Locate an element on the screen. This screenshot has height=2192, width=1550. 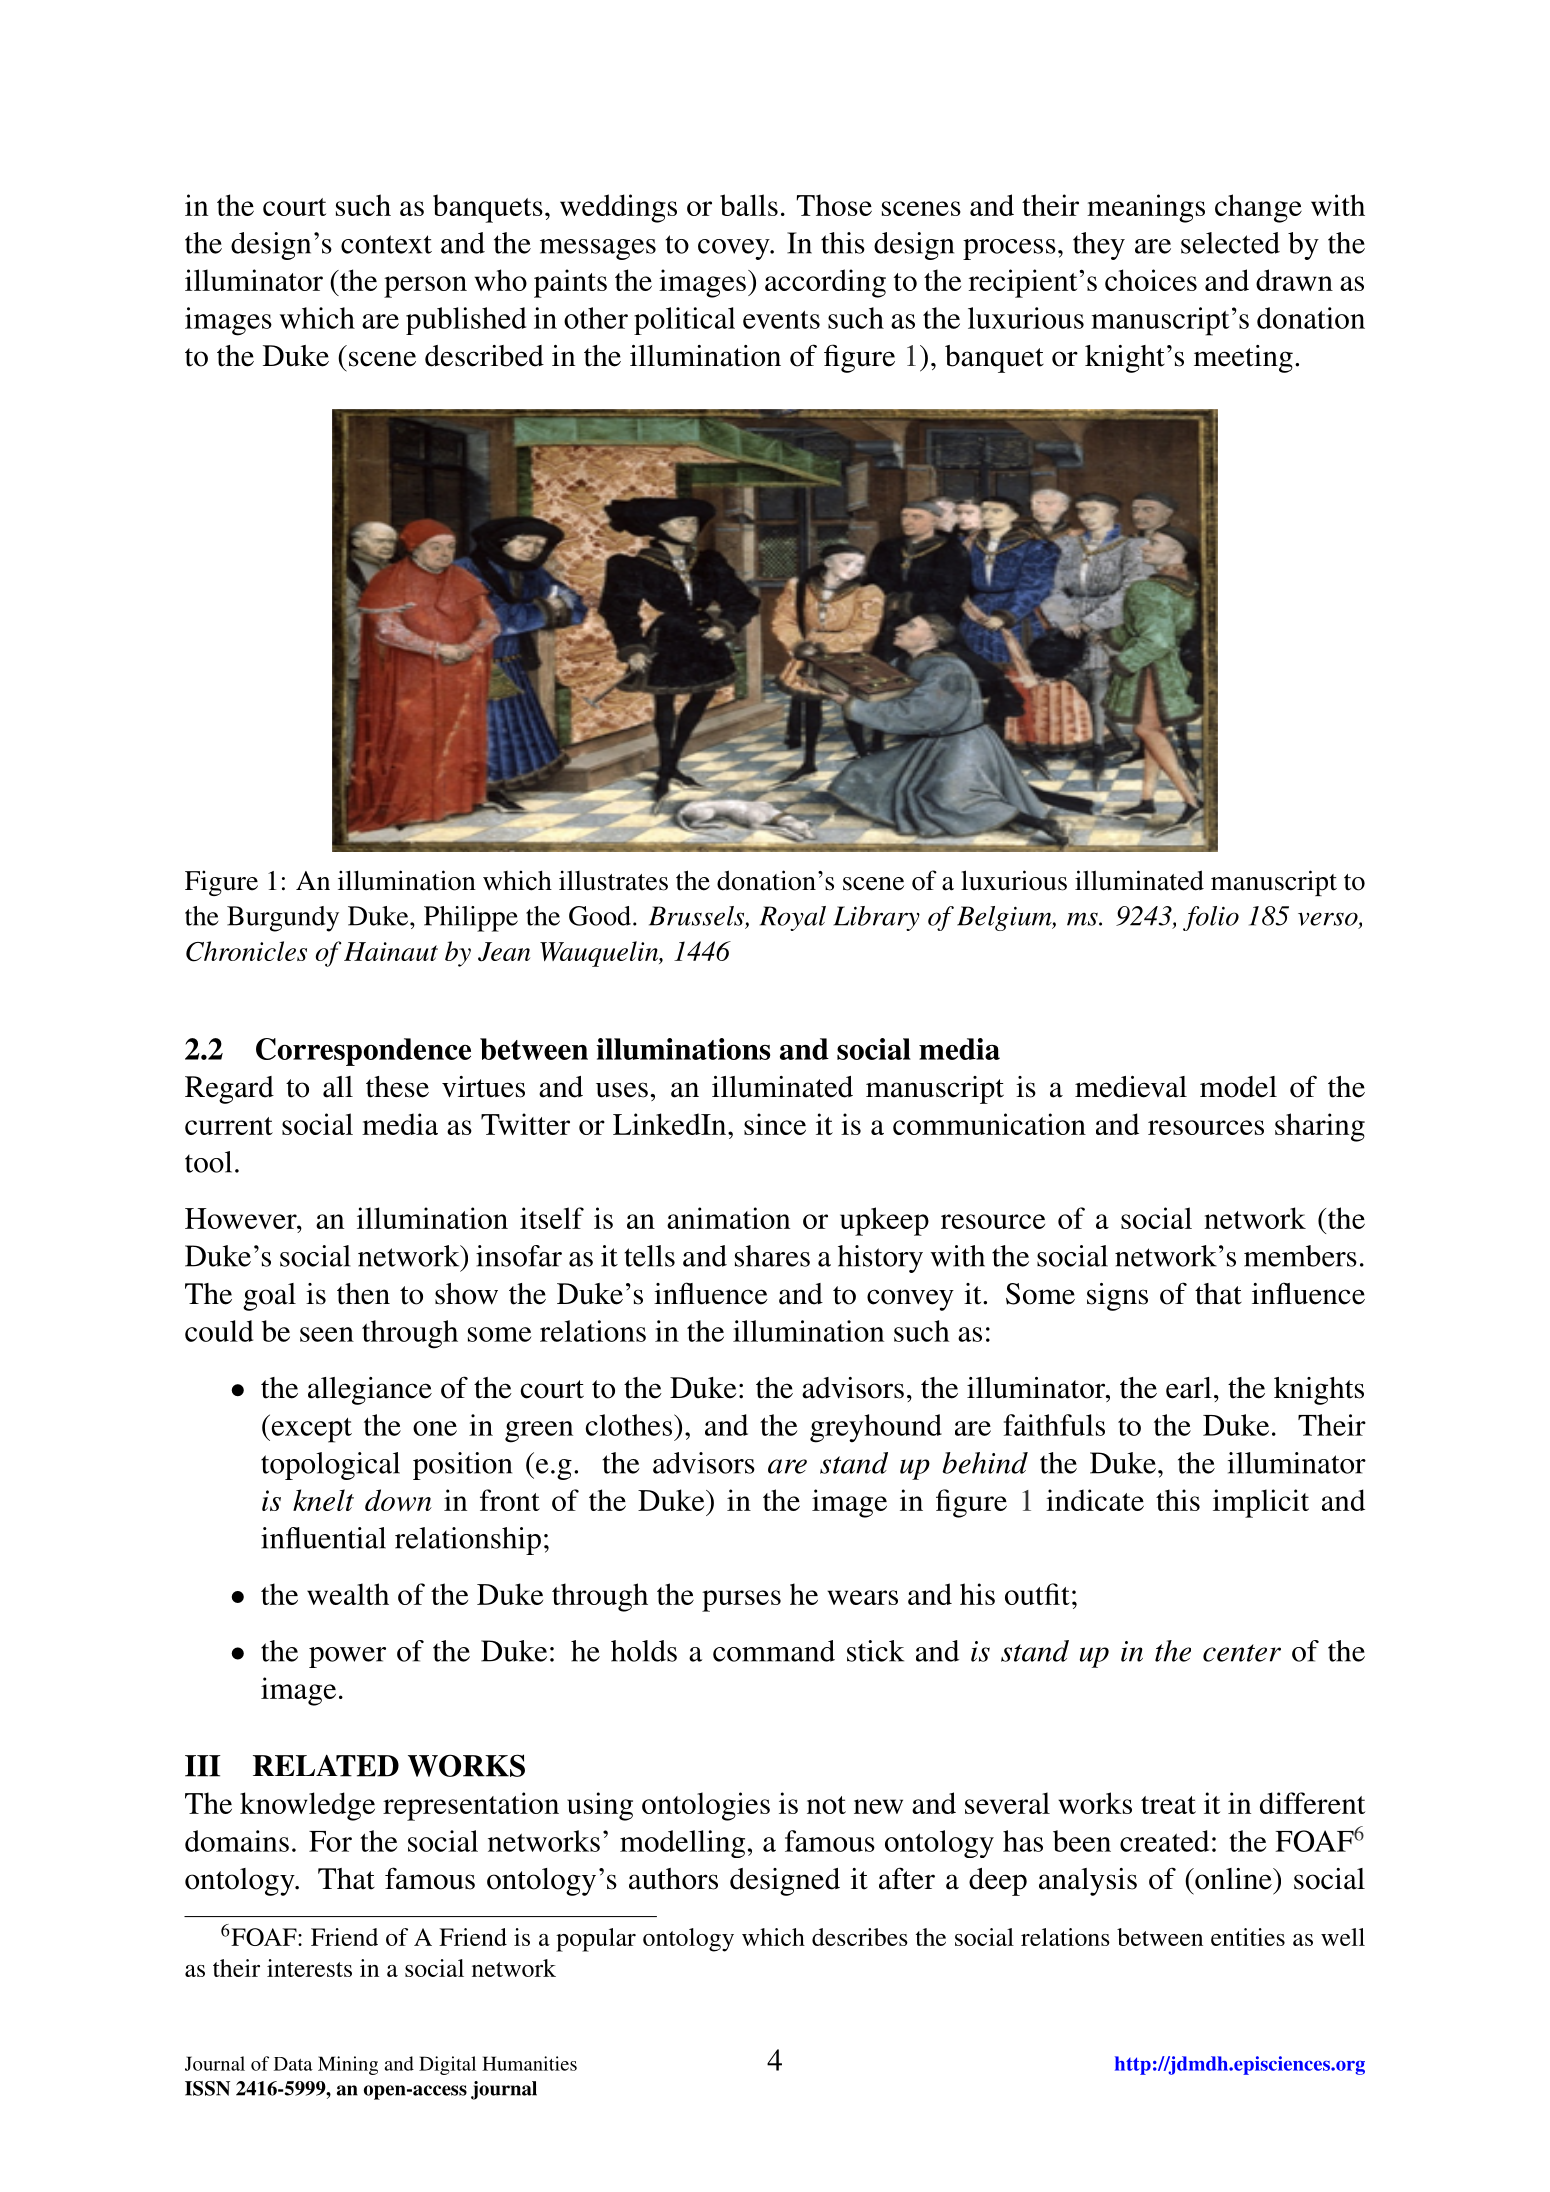
command is located at coordinates (774, 1651).
